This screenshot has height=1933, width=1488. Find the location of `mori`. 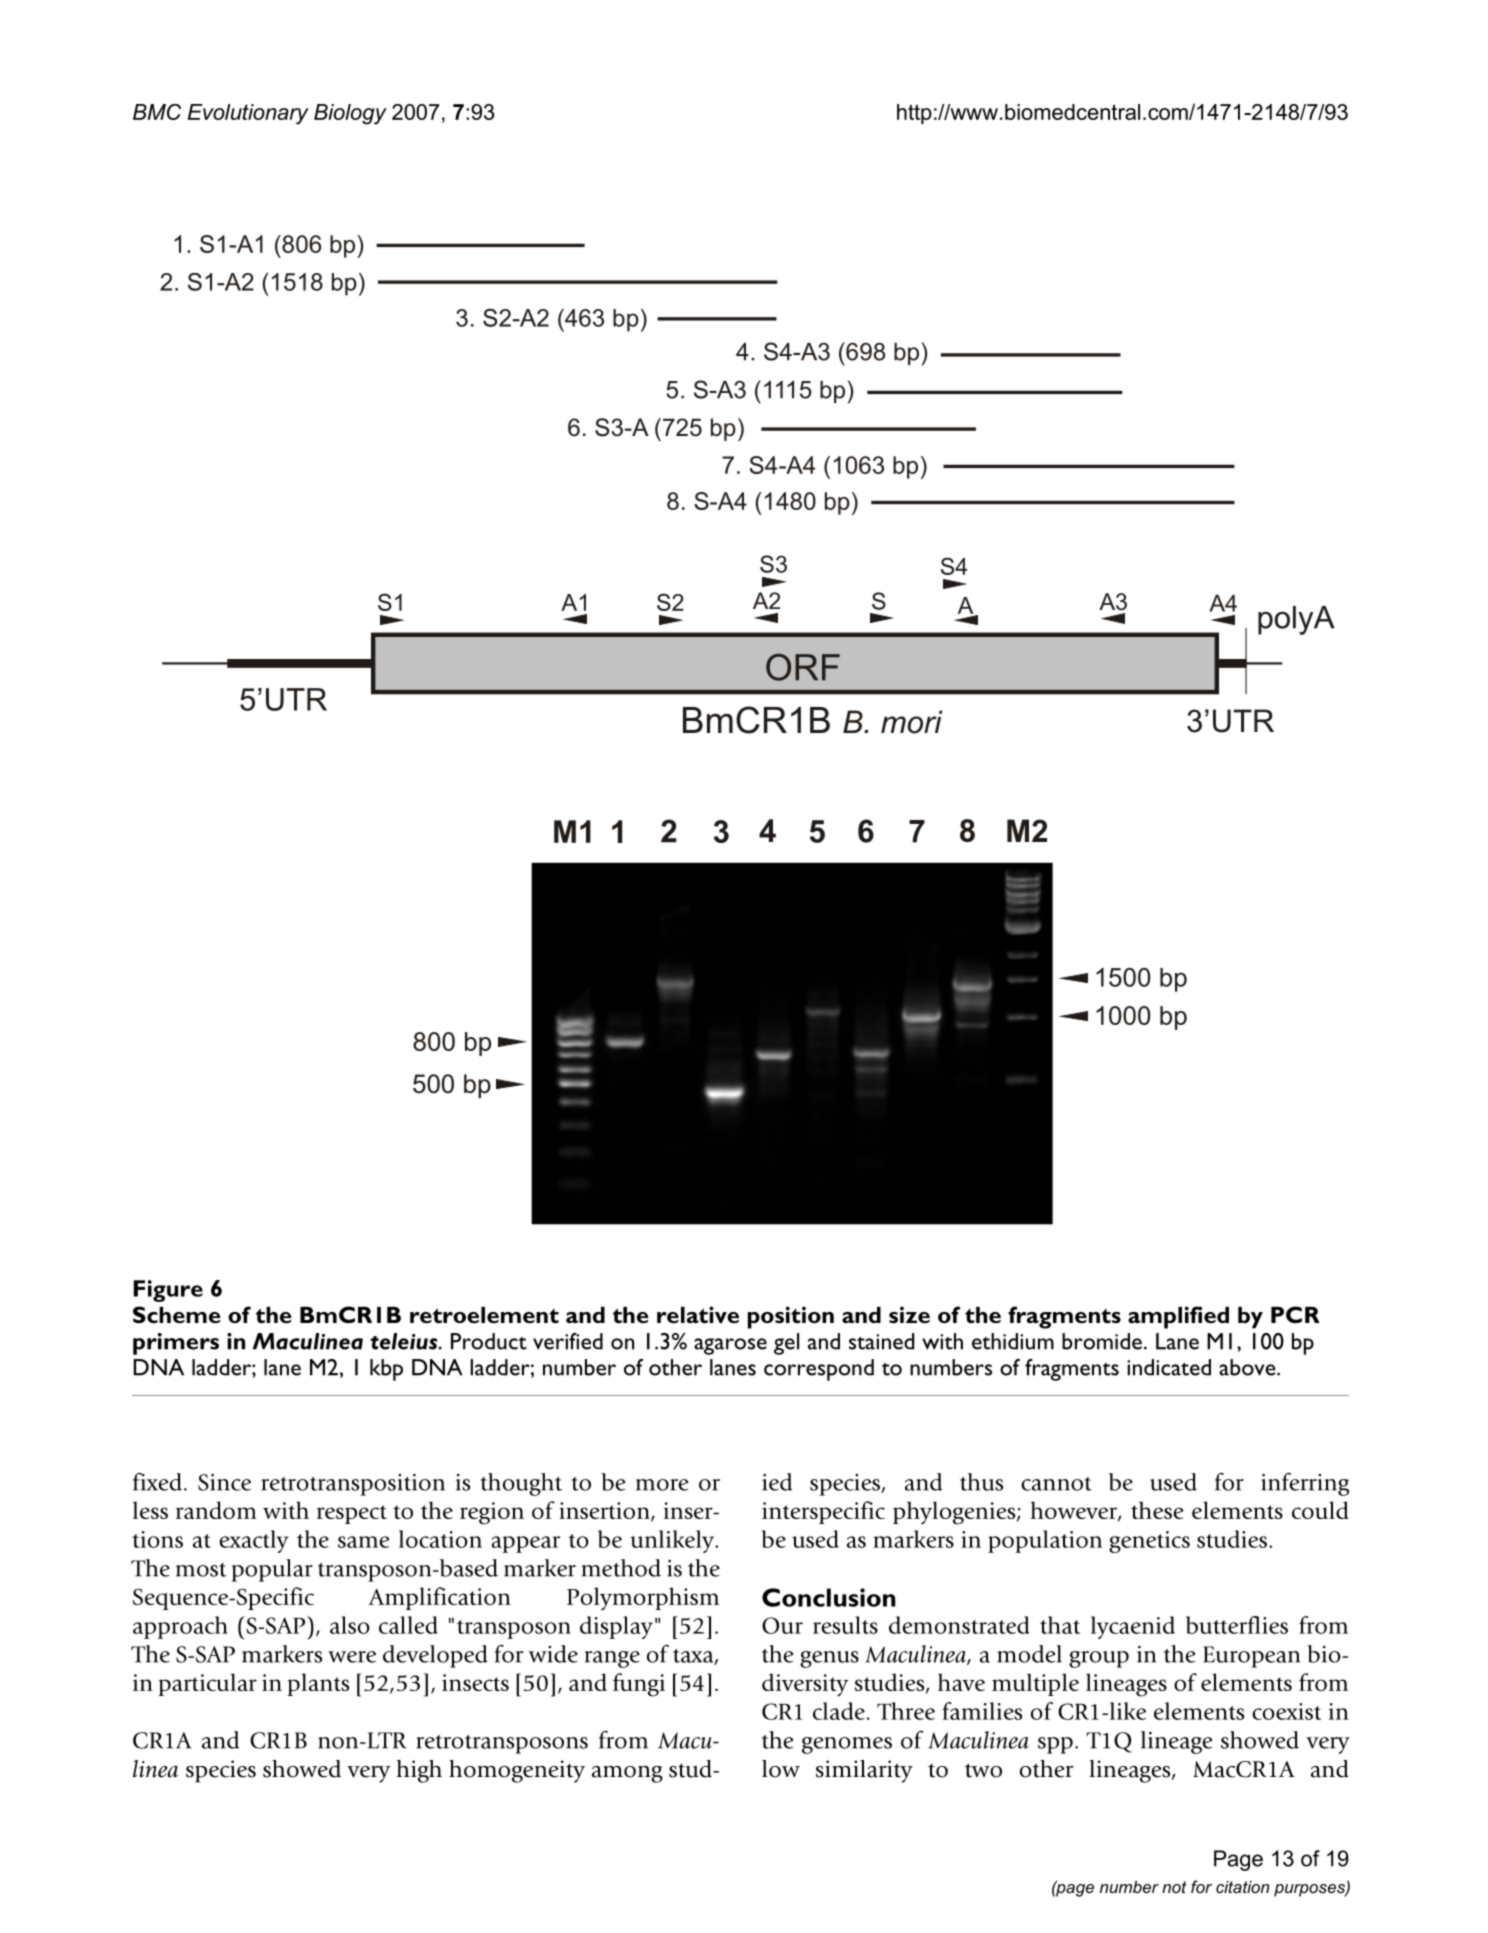

mori is located at coordinates (911, 722).
